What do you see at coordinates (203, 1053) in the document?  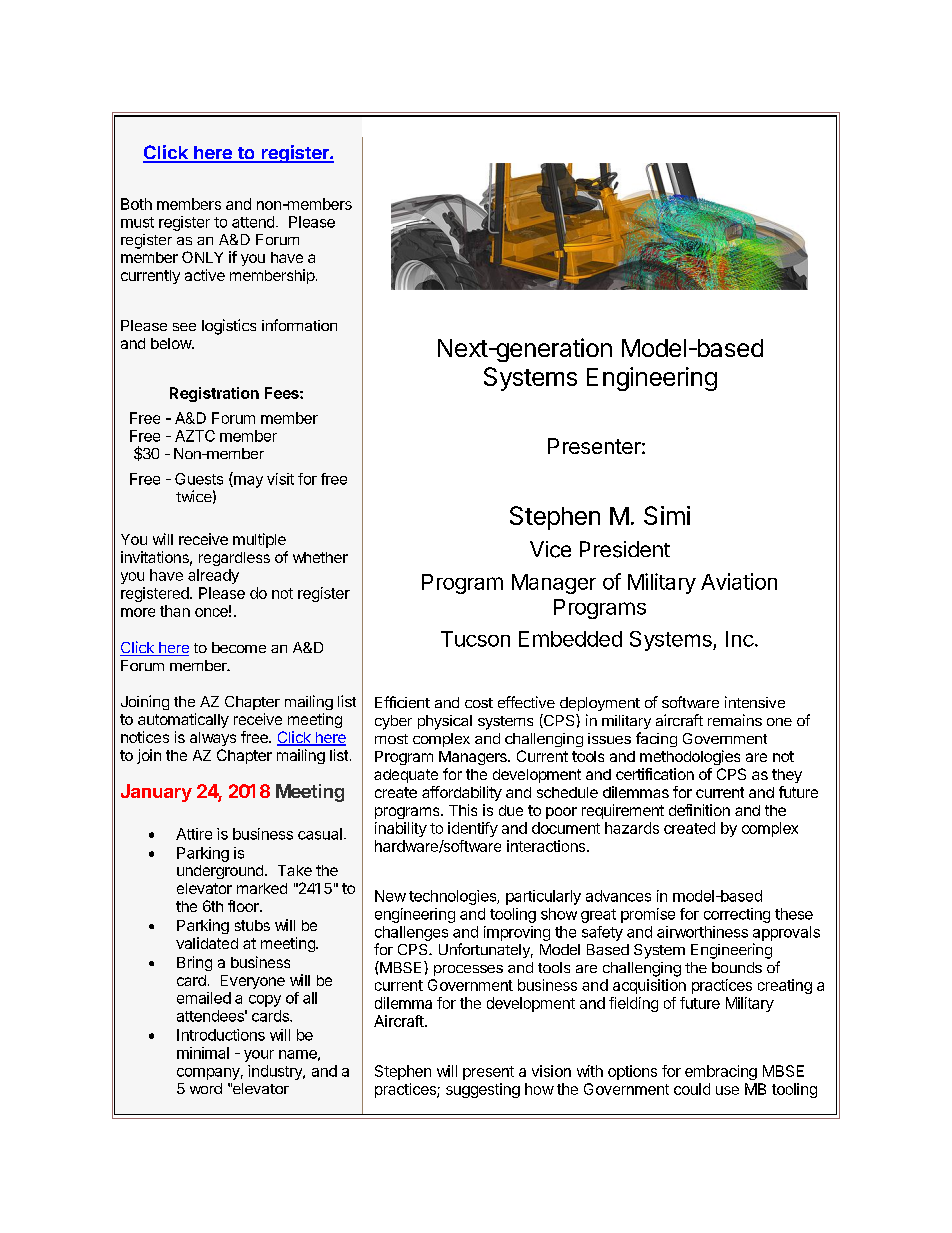 I see `minimal` at bounding box center [203, 1053].
